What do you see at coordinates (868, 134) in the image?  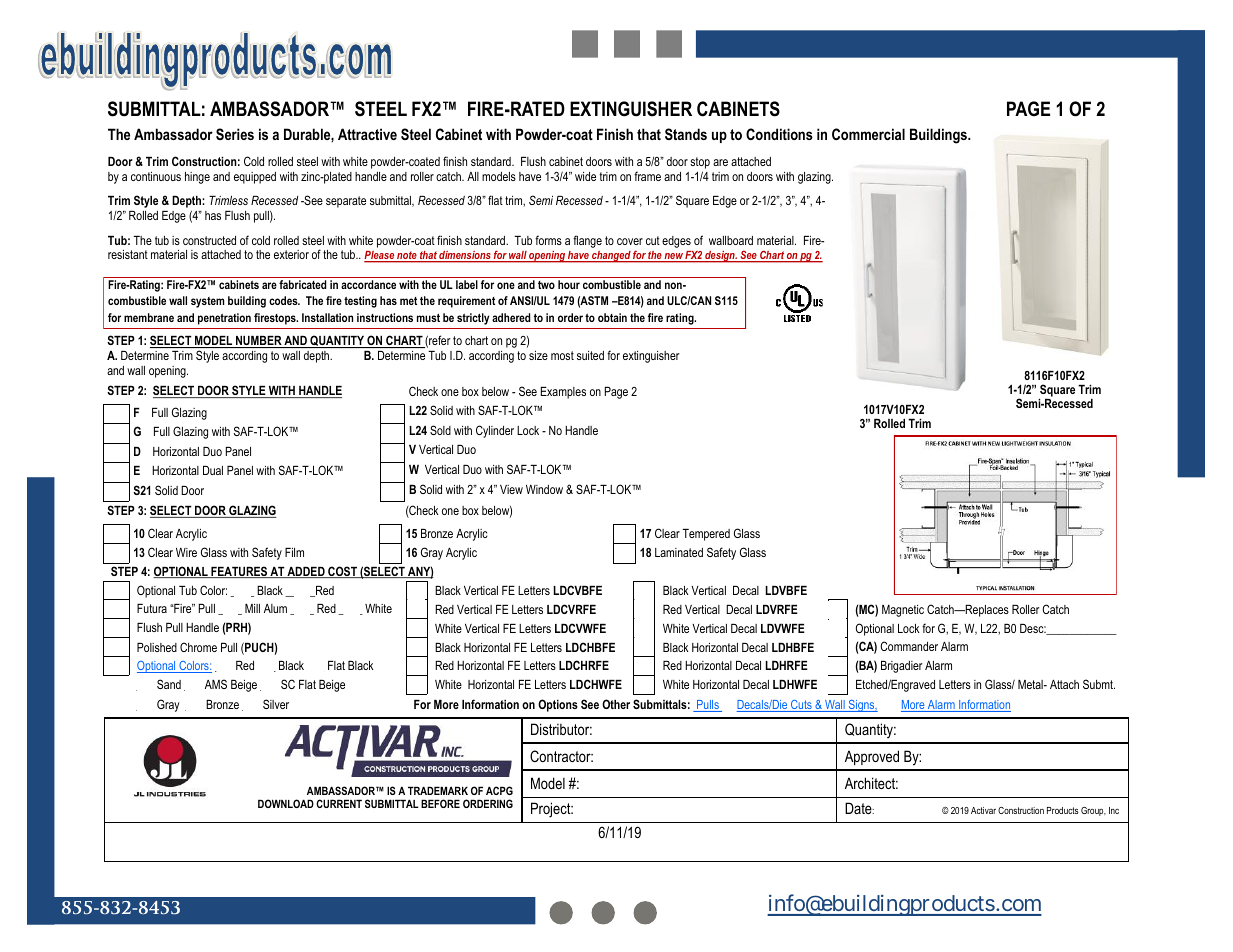 I see `Commercial` at bounding box center [868, 134].
